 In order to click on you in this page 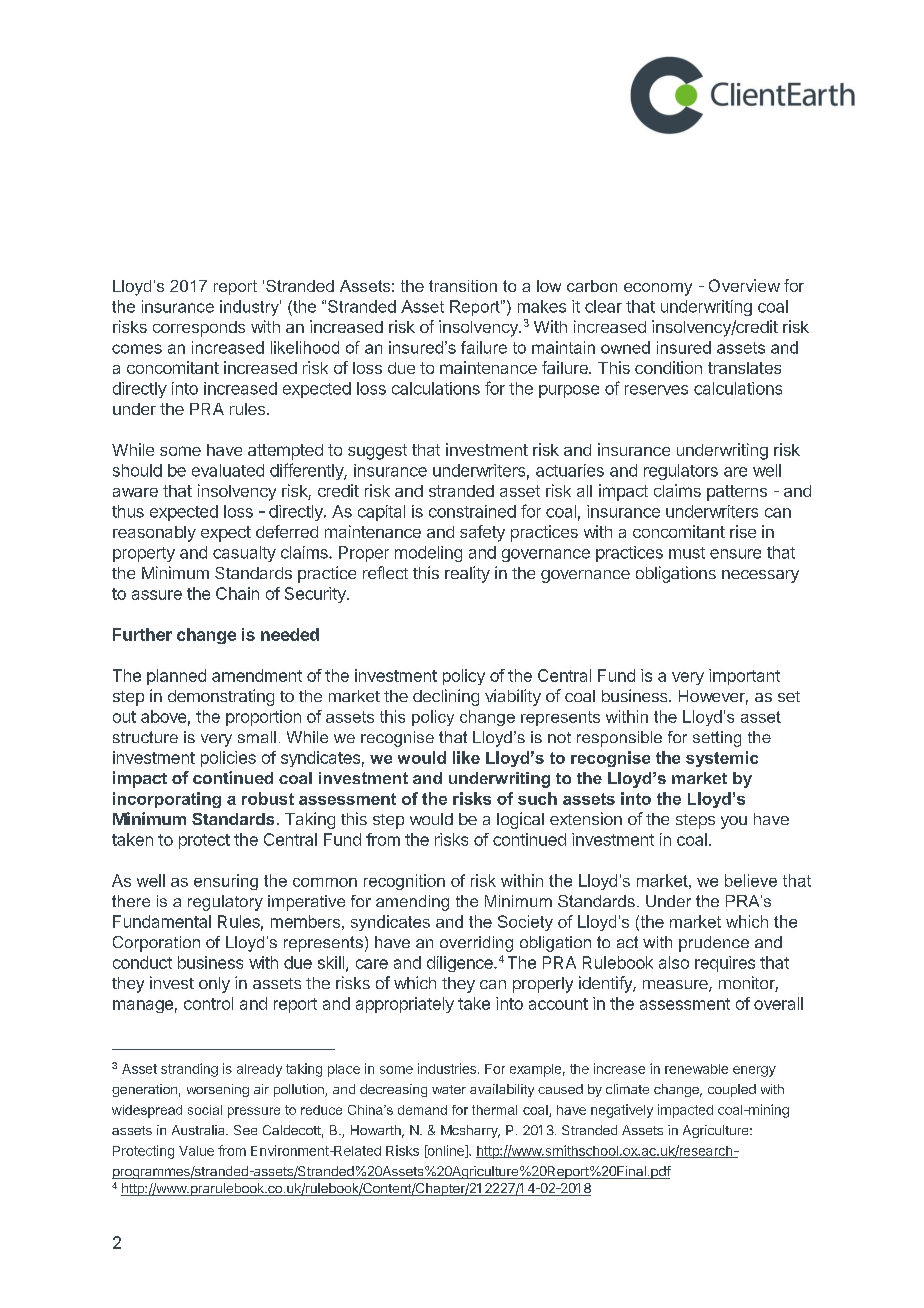, I will do `click(734, 822)`.
